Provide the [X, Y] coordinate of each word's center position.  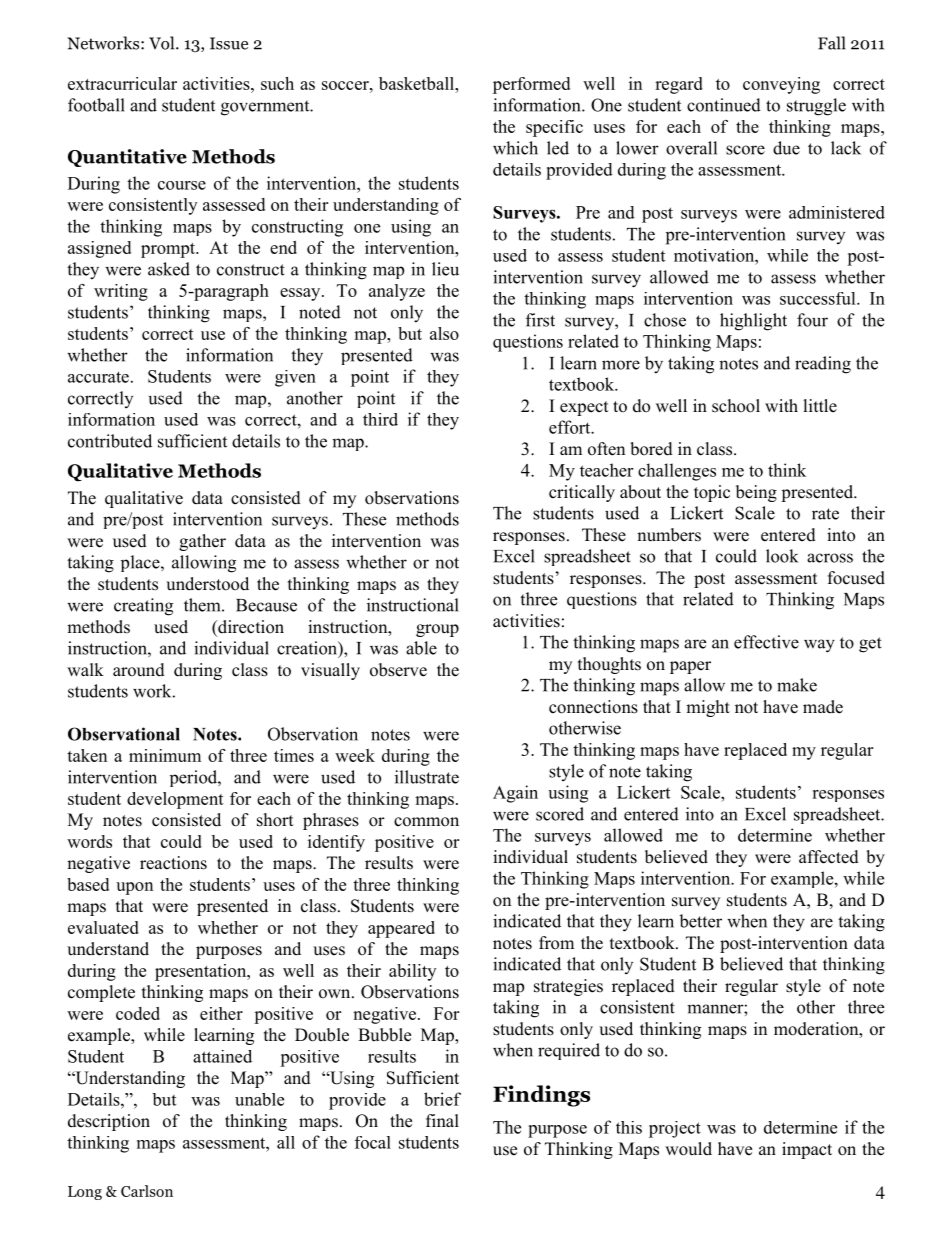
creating [143, 607]
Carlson [147, 1191]
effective [766, 642]
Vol [163, 43]
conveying [781, 85]
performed [531, 85]
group [437, 630]
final [442, 1120]
